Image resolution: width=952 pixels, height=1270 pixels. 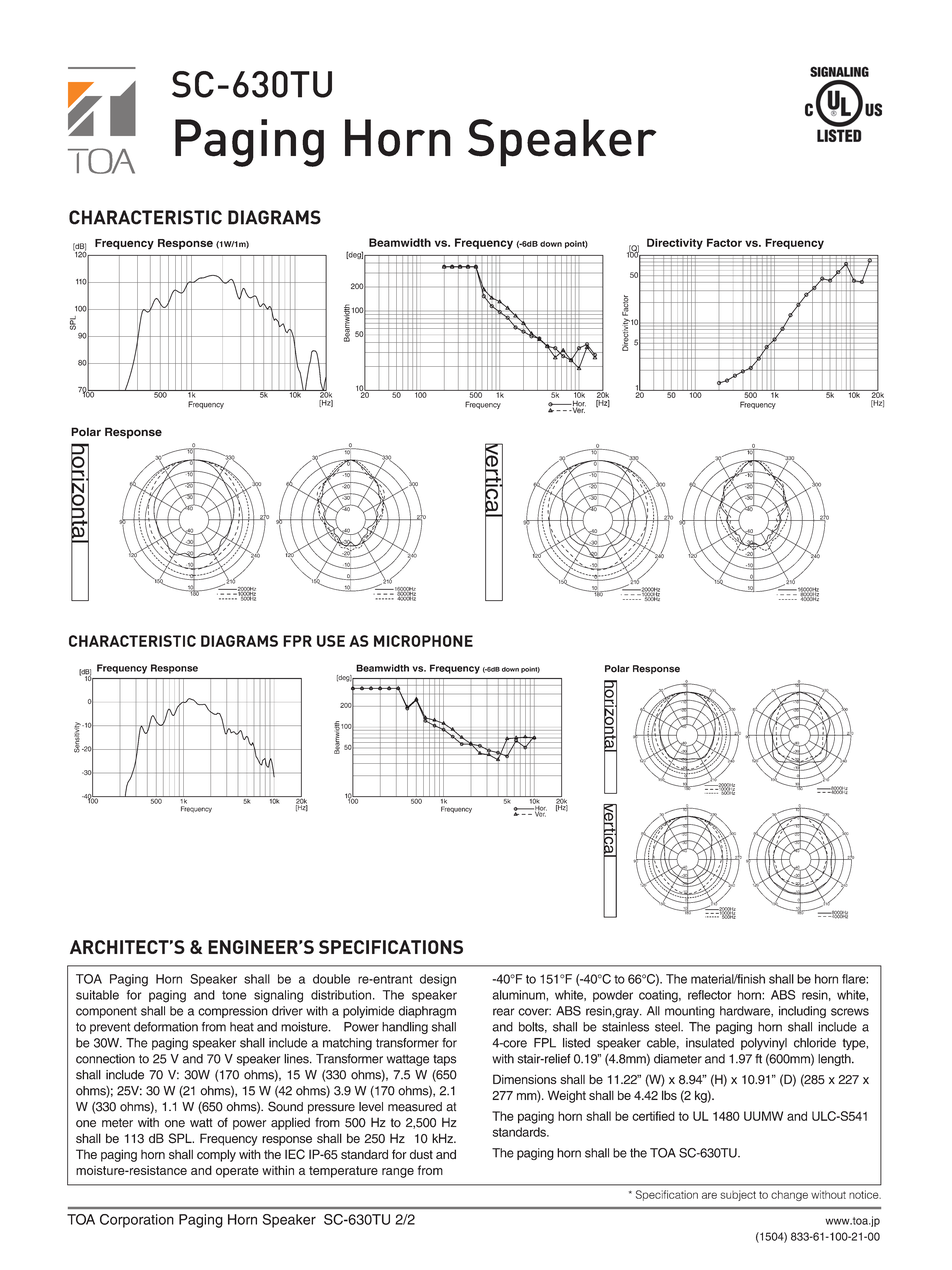 I want to click on Corporation, so click(x=137, y=1221).
